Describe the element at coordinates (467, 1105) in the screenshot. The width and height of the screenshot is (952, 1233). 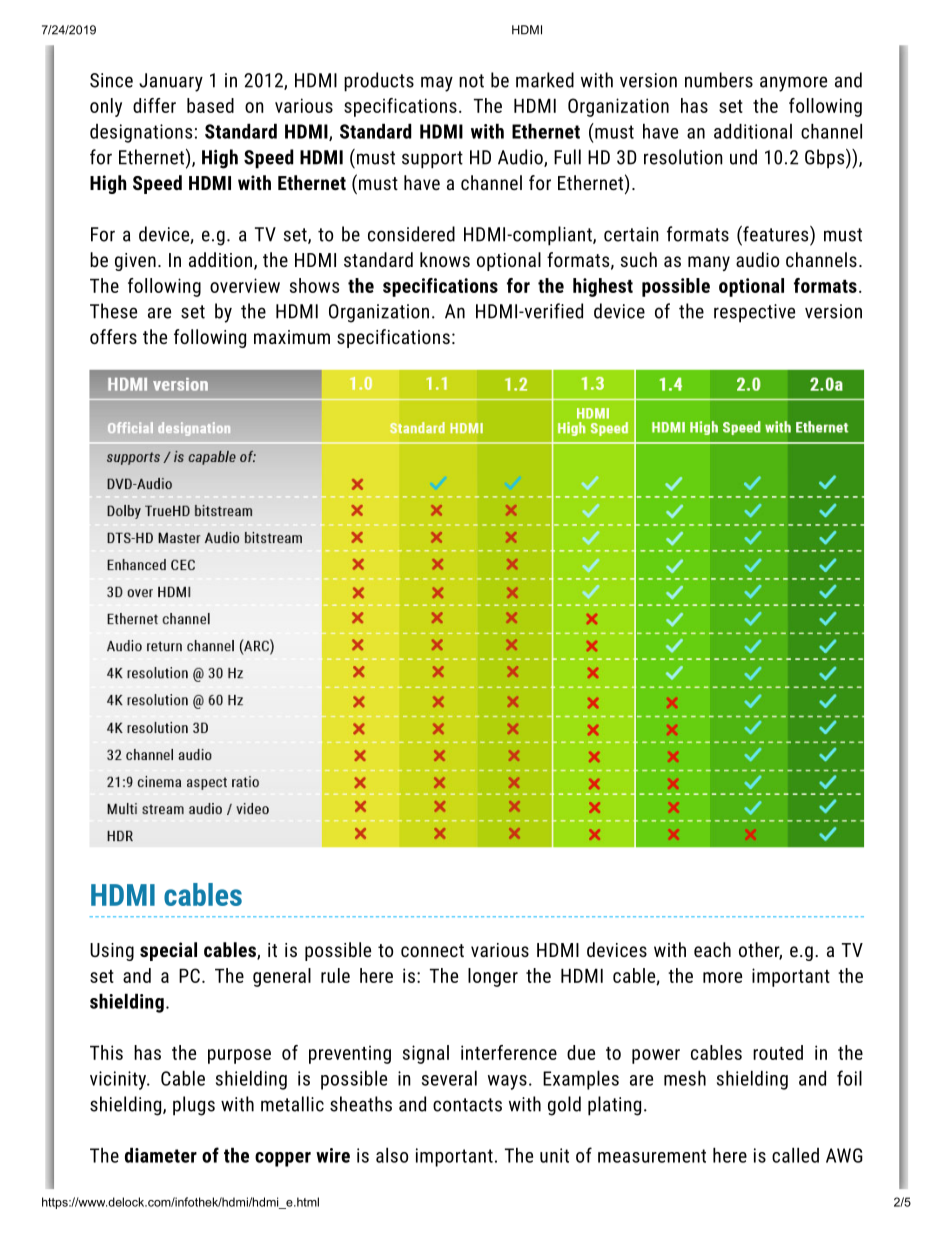
I see `contacts` at that location.
